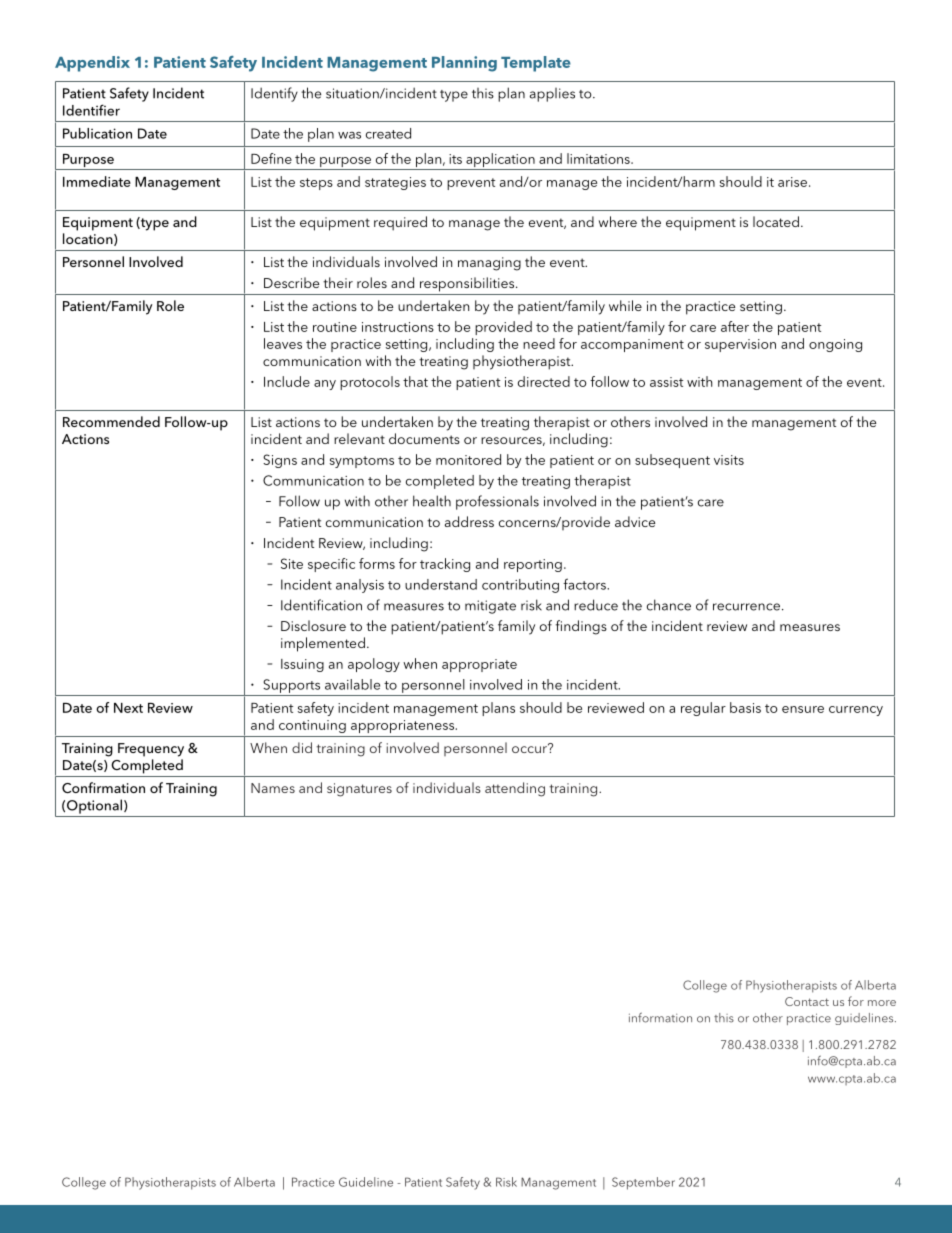 This document has height=1233, width=952. Describe the element at coordinates (274, 94) in the document. I see `Identify` at that location.
